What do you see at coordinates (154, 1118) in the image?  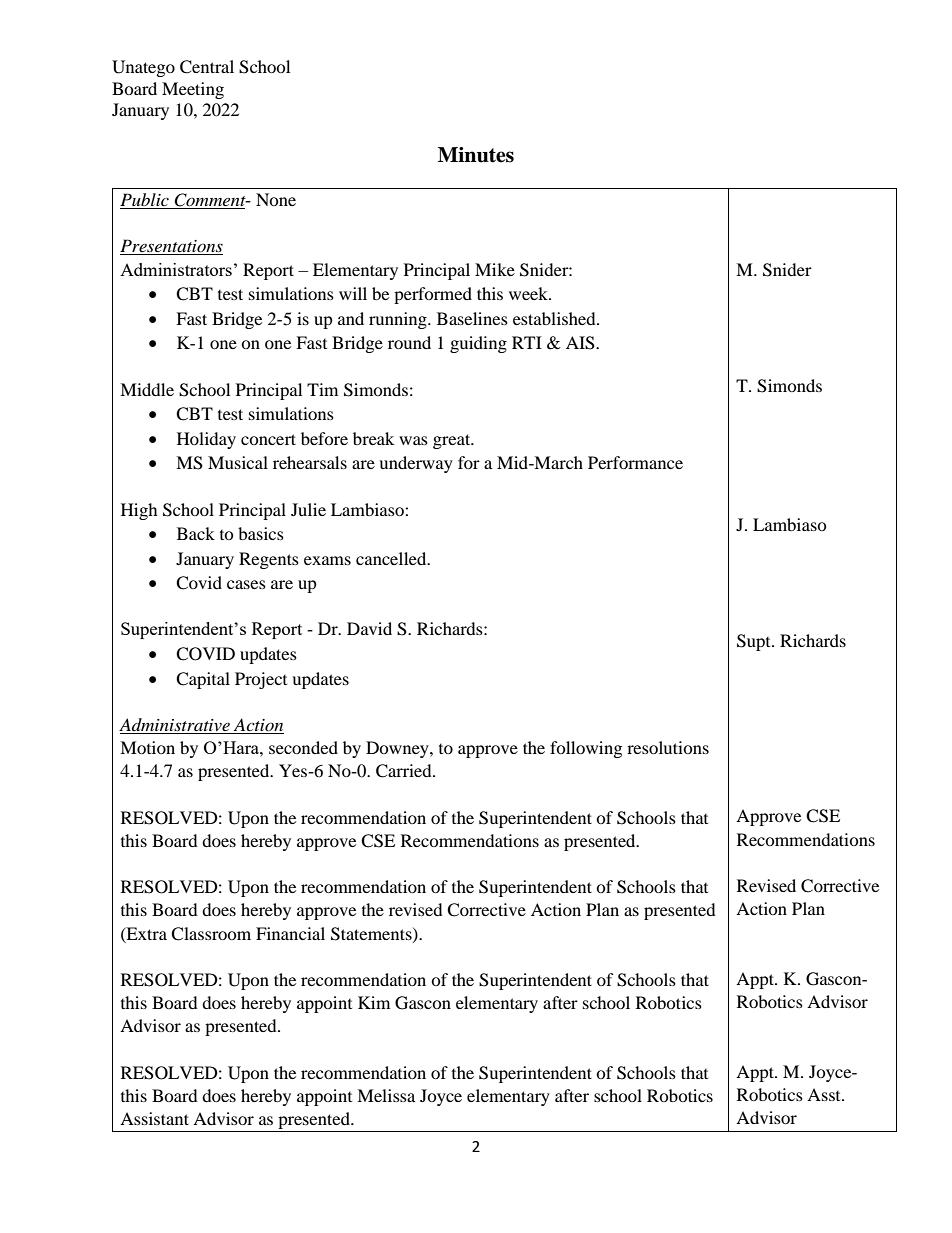 I see `Assistant` at bounding box center [154, 1118].
